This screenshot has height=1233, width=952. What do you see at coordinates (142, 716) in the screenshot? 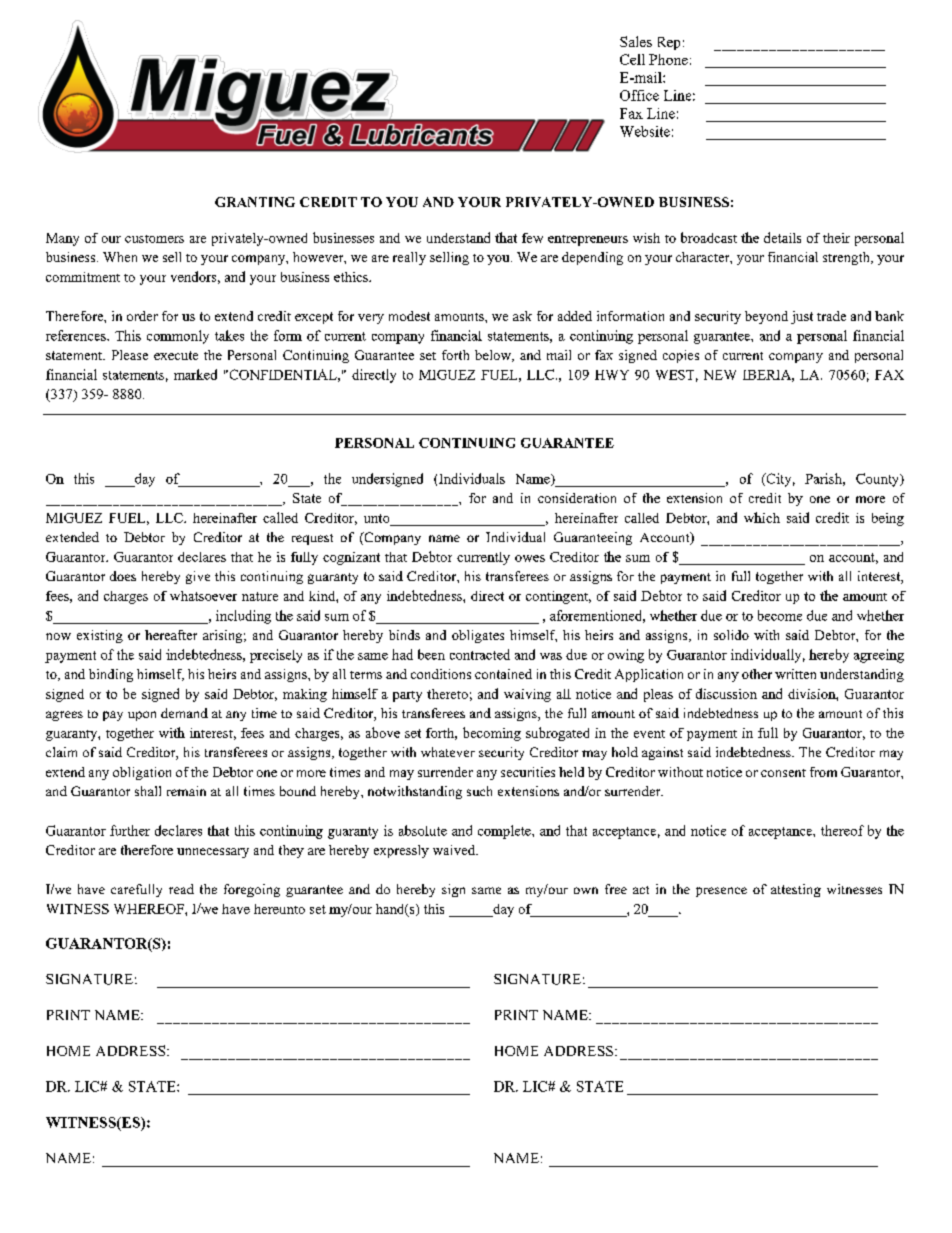
I see `upon` at bounding box center [142, 716].
